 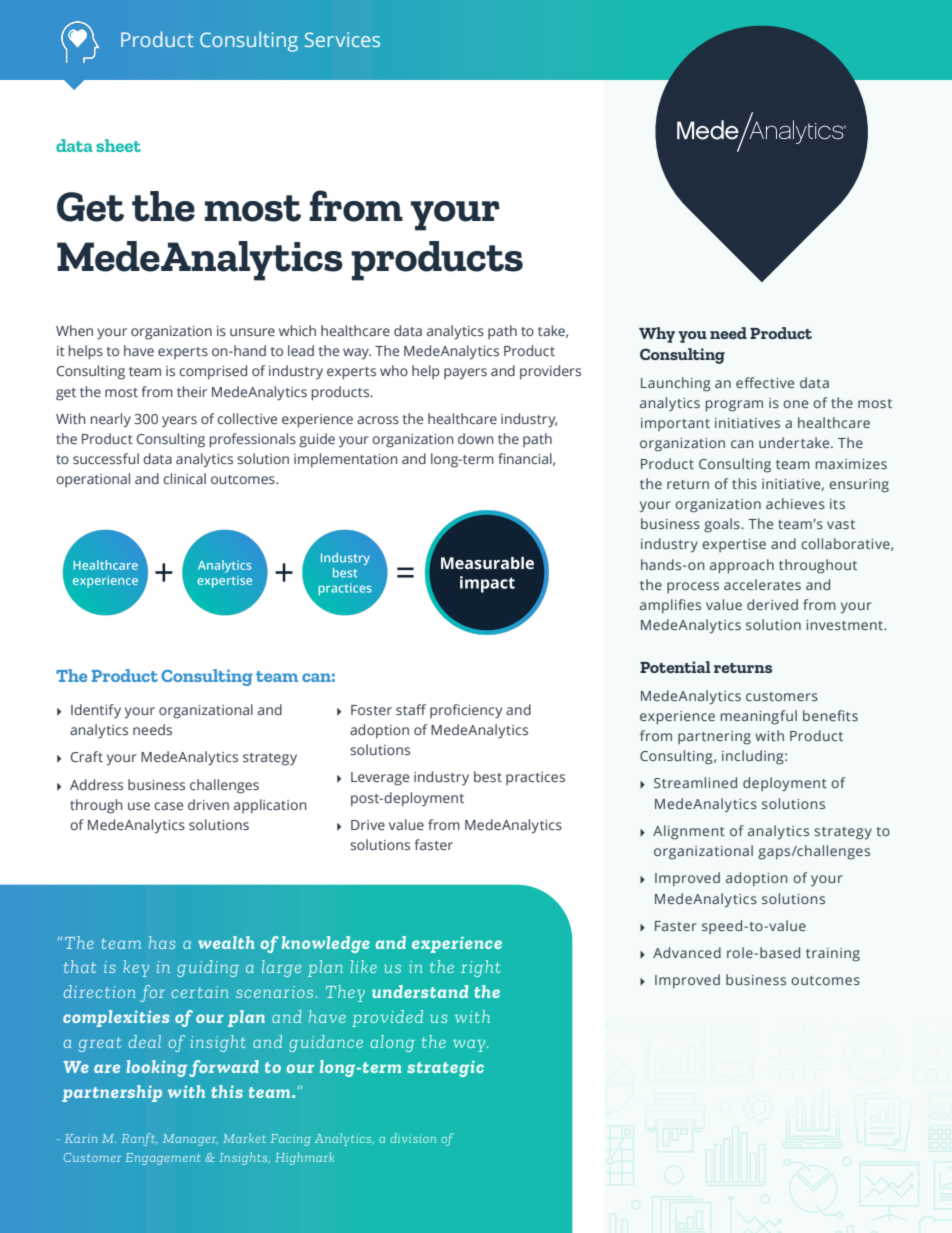 What do you see at coordinates (488, 776) in the screenshot?
I see `best` at bounding box center [488, 776].
